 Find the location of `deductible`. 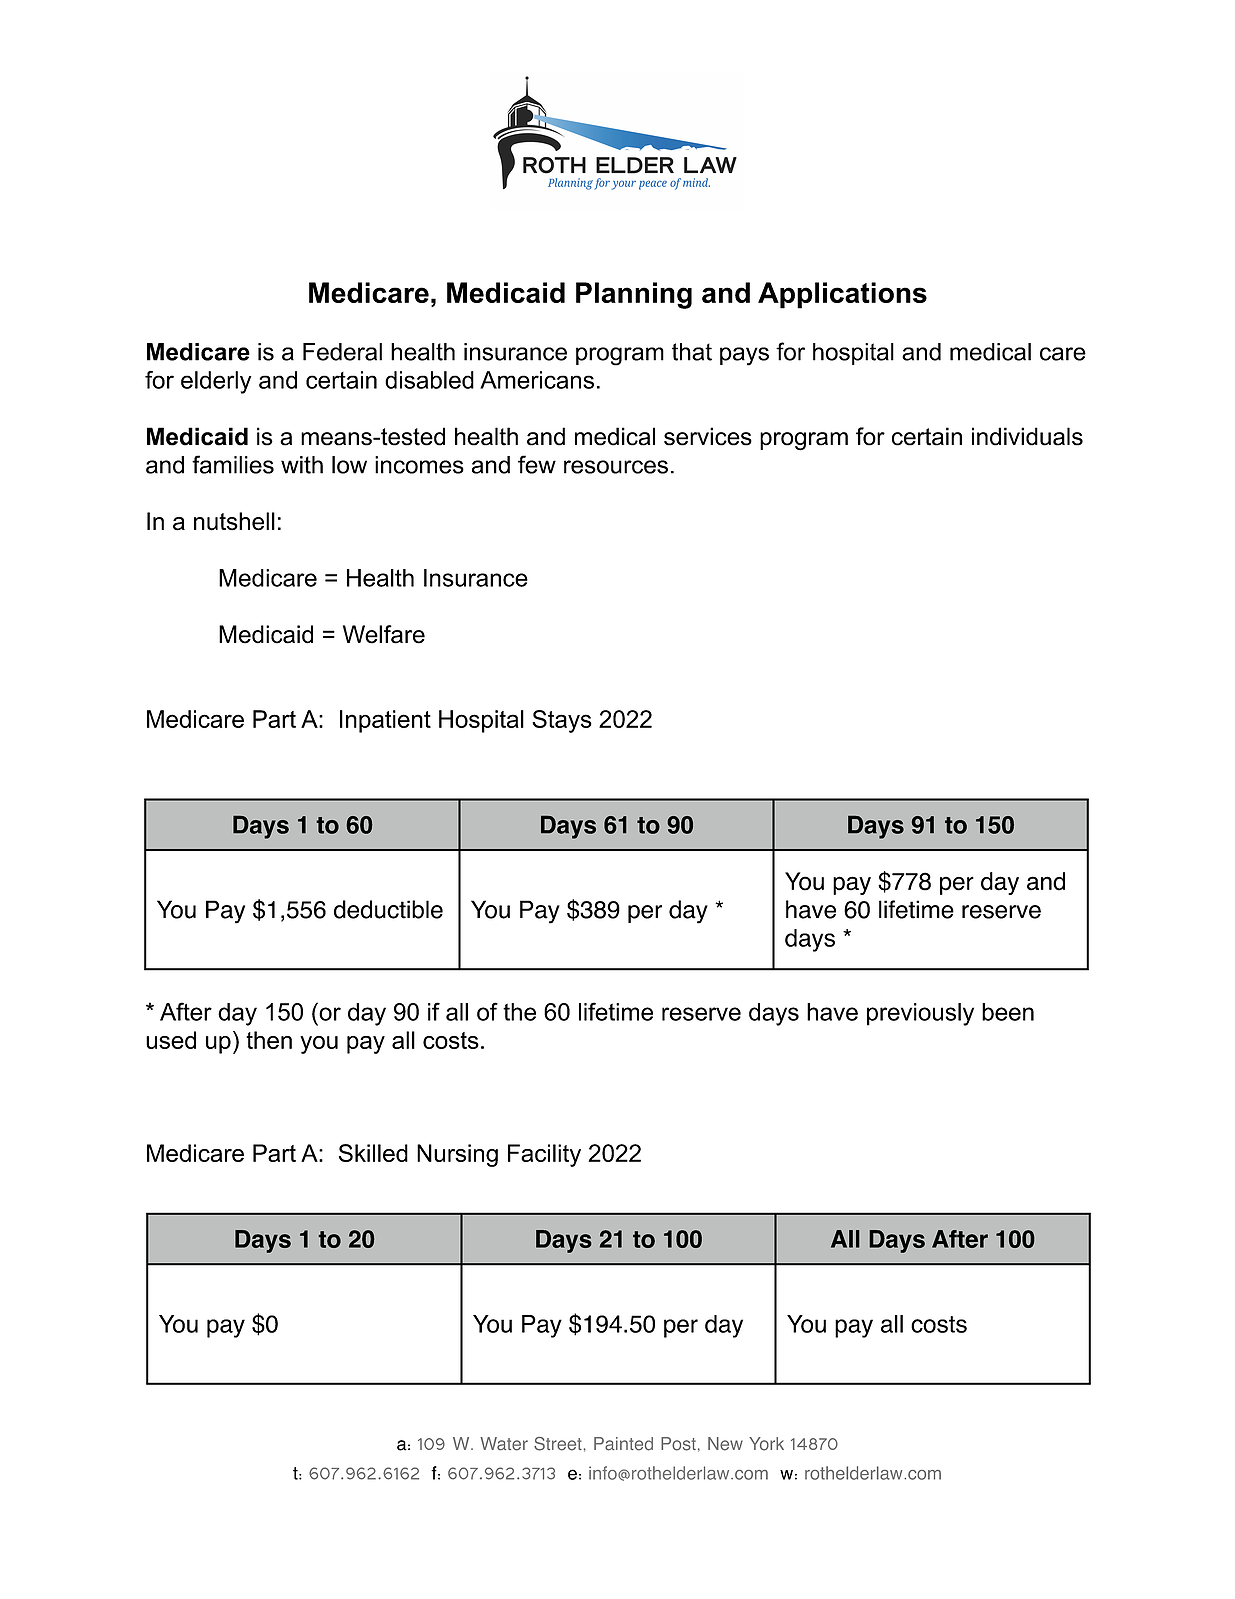

deductible is located at coordinates (388, 909).
